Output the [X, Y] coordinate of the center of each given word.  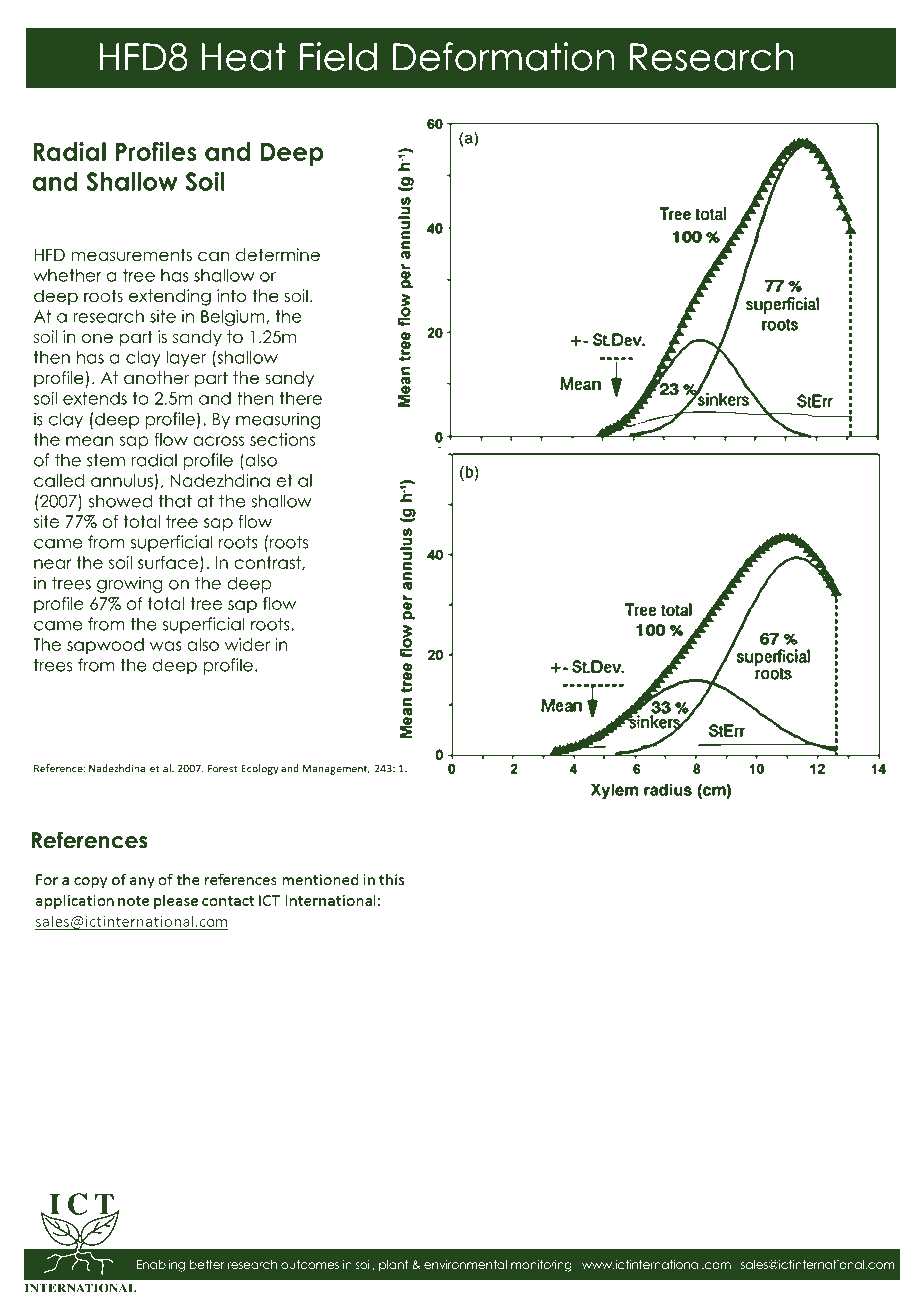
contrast [268, 563]
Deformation [503, 56]
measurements [131, 255]
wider [247, 644]
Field [338, 56]
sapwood [105, 646]
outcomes [310, 1264]
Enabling [161, 1266]
